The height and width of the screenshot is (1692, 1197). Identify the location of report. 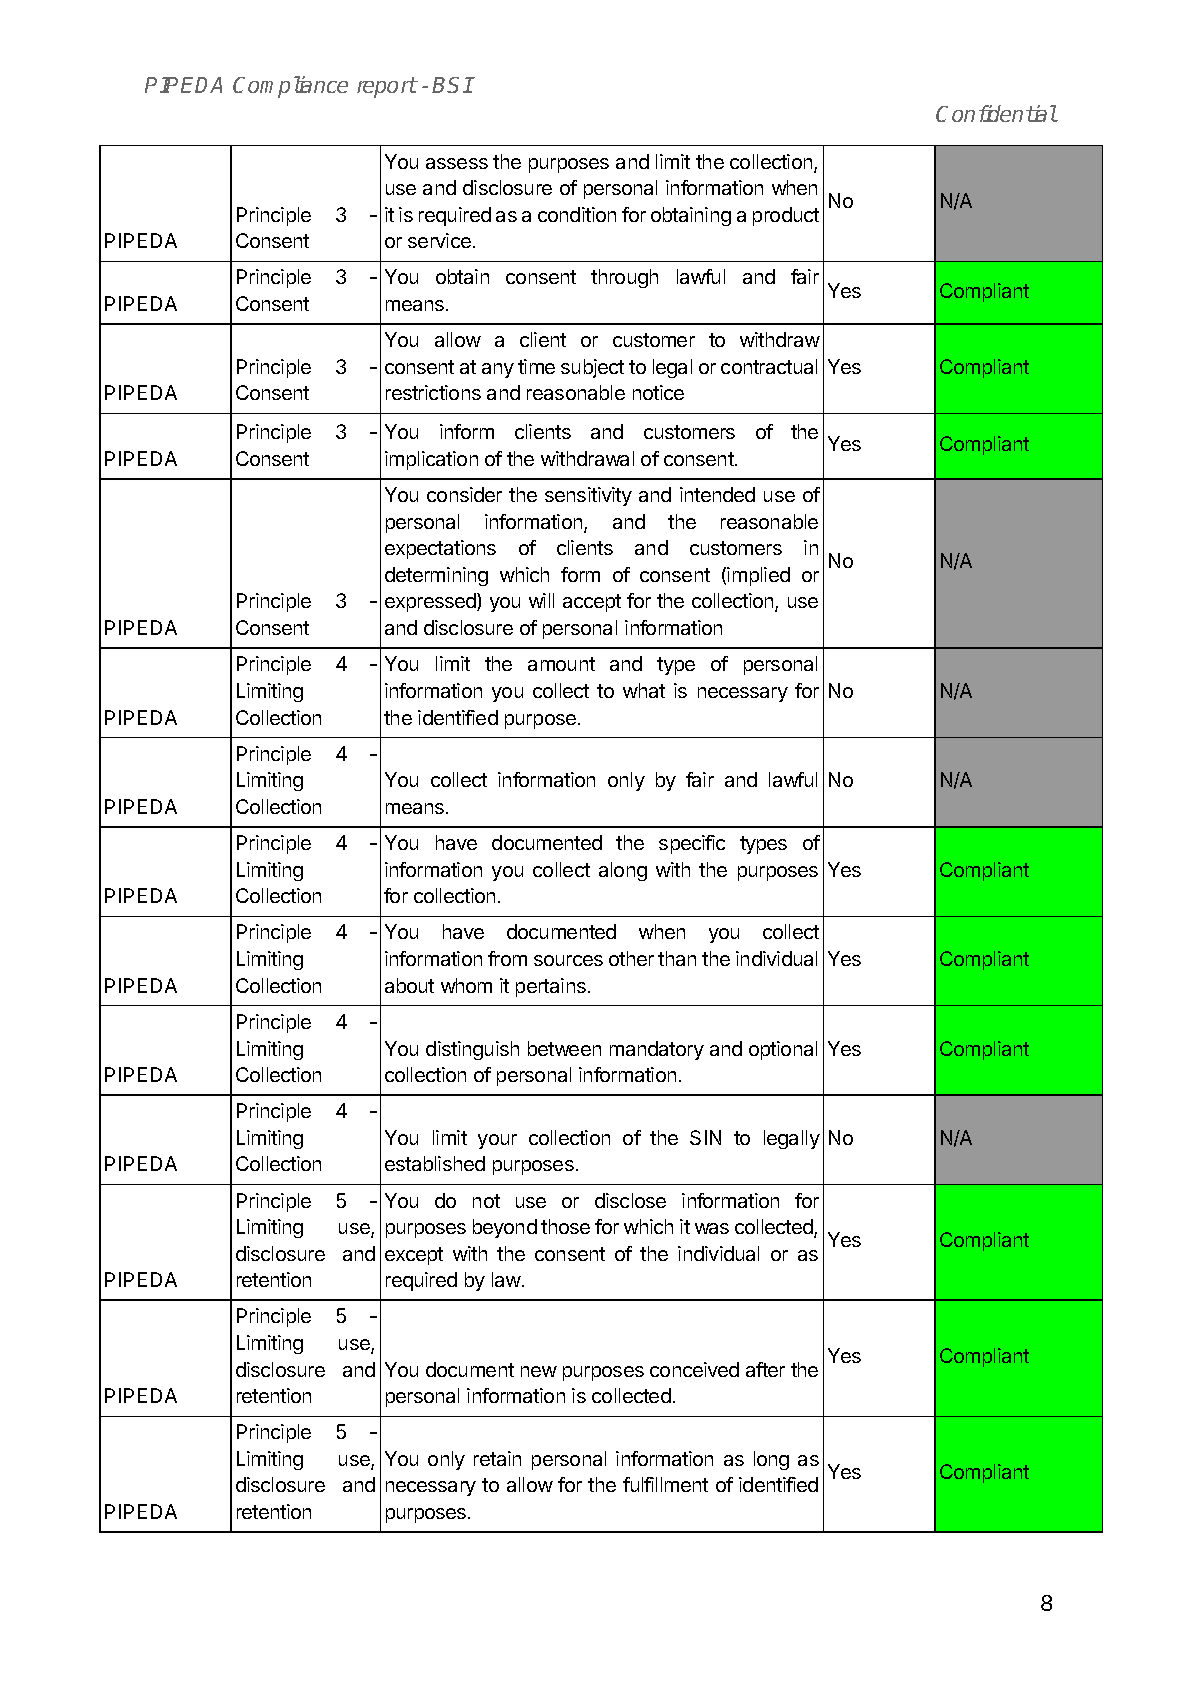
(387, 87).
